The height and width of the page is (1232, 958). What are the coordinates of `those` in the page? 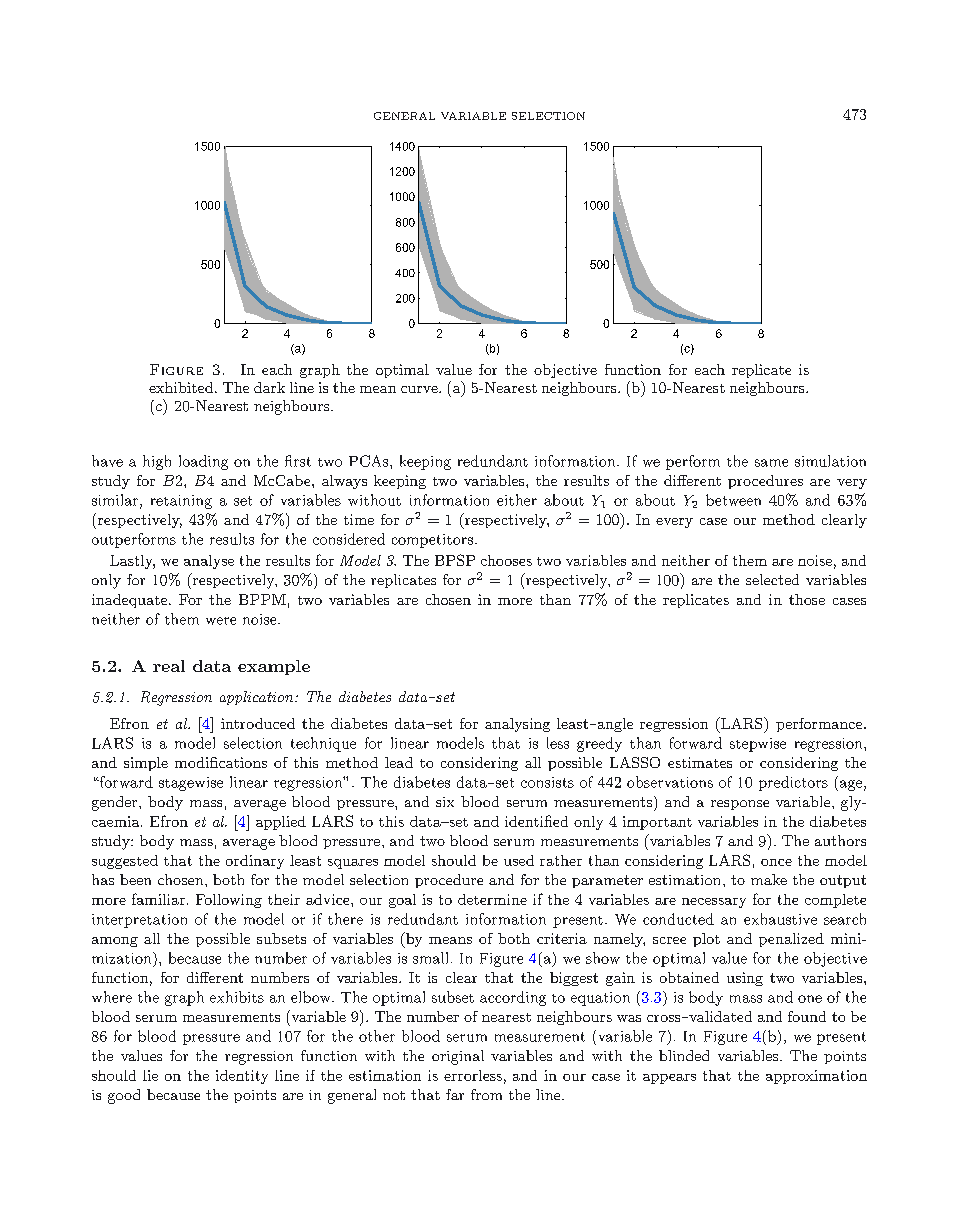 It's located at (807, 599).
